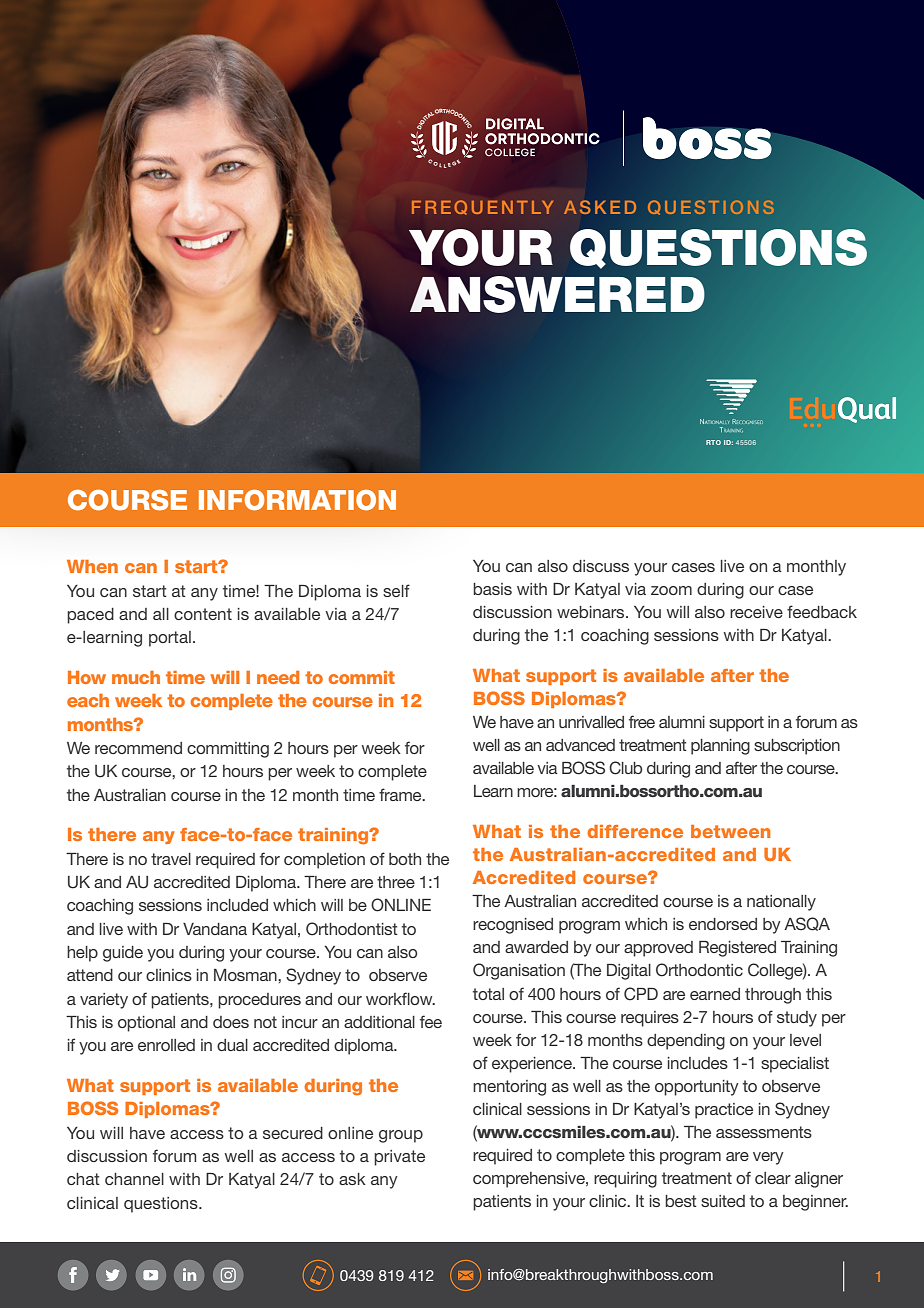  I want to click on frame, so click(401, 794).
